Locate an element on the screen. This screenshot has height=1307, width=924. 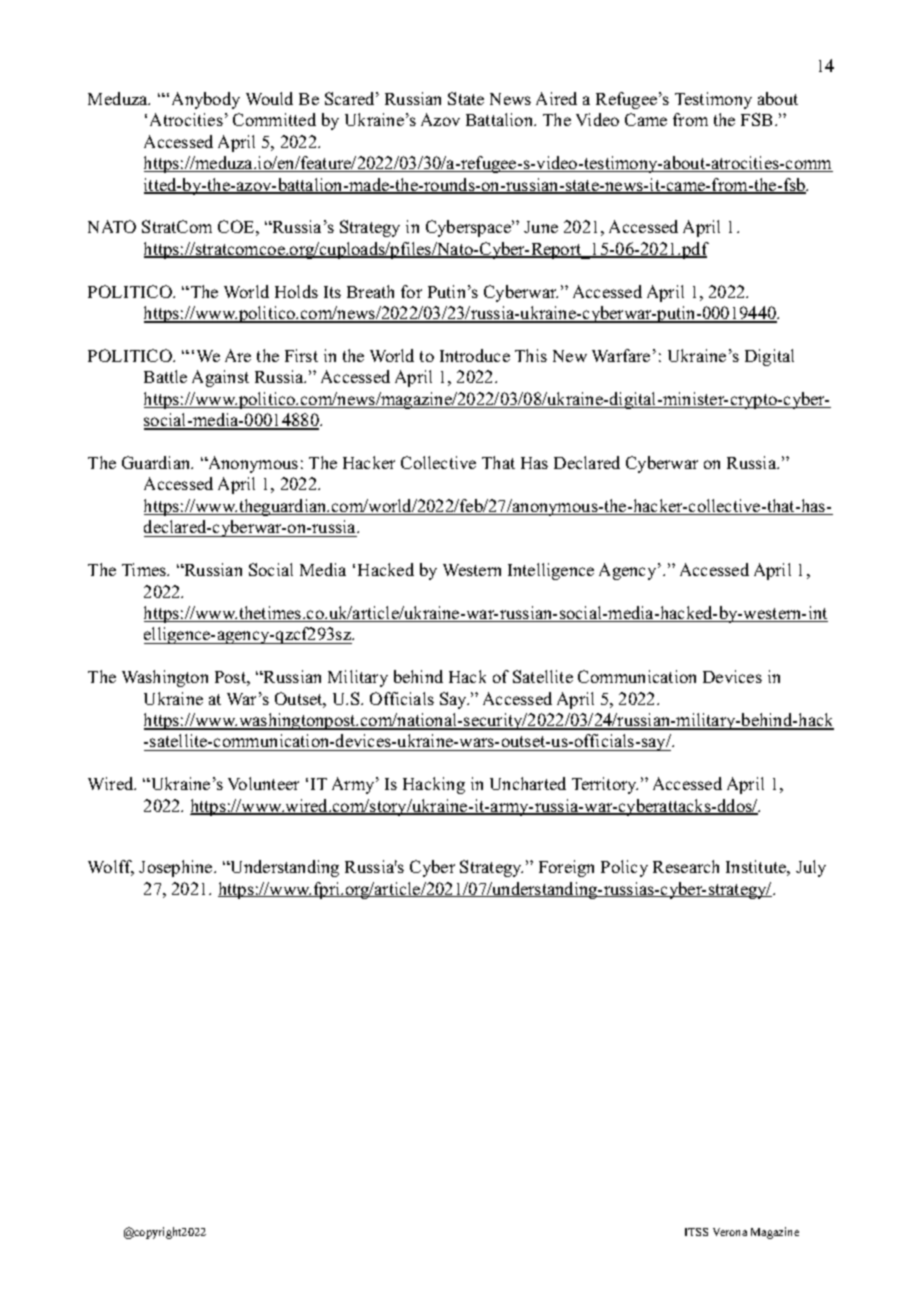
This is located at coordinates (531, 355).
